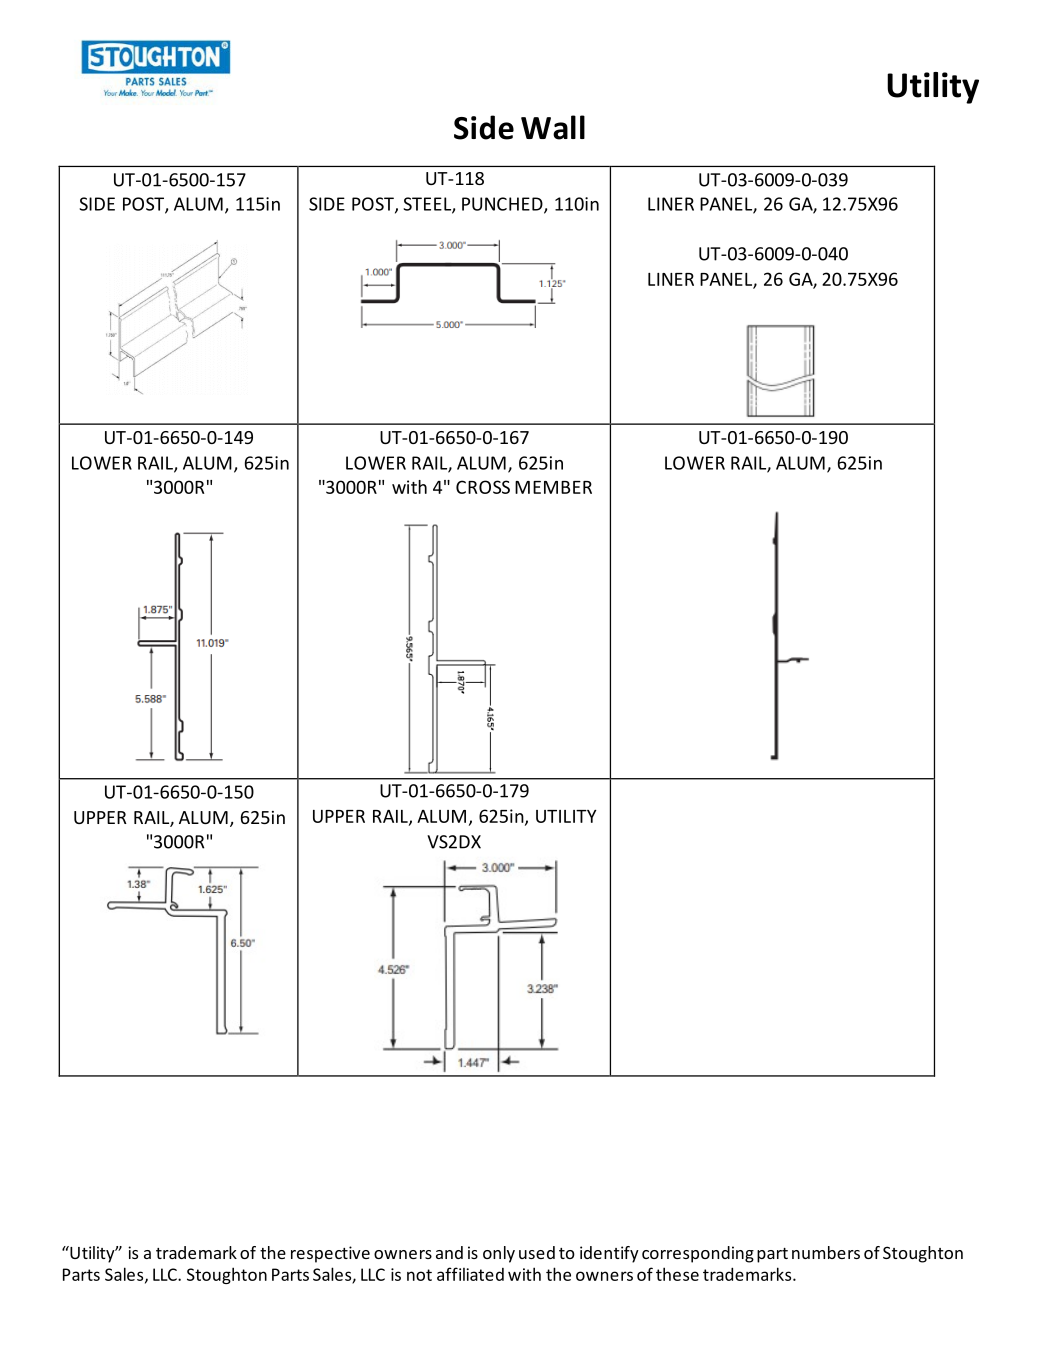  Describe the element at coordinates (537, 1252) in the document. I see `used` at that location.
